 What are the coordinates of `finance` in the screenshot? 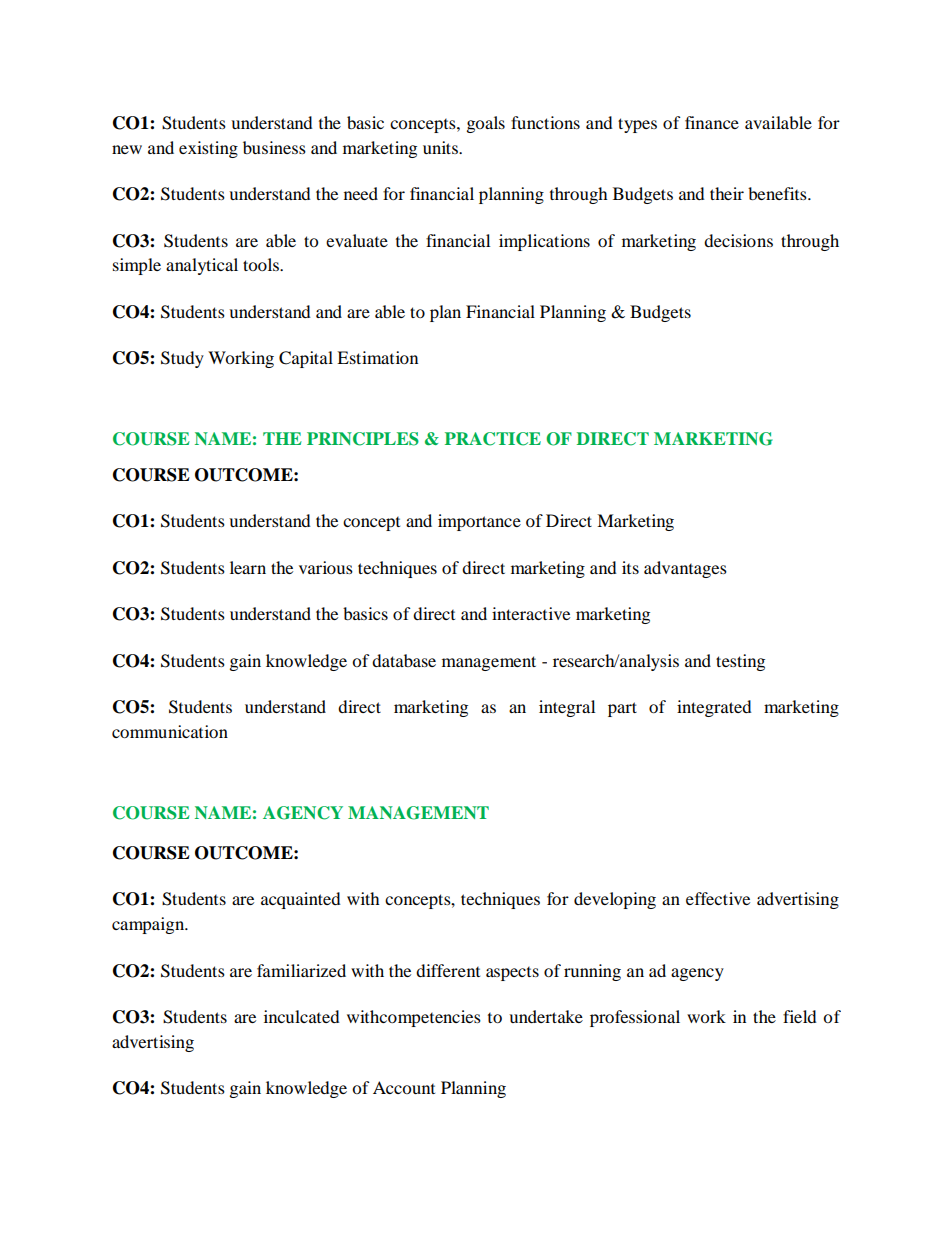 It's located at (712, 122).
